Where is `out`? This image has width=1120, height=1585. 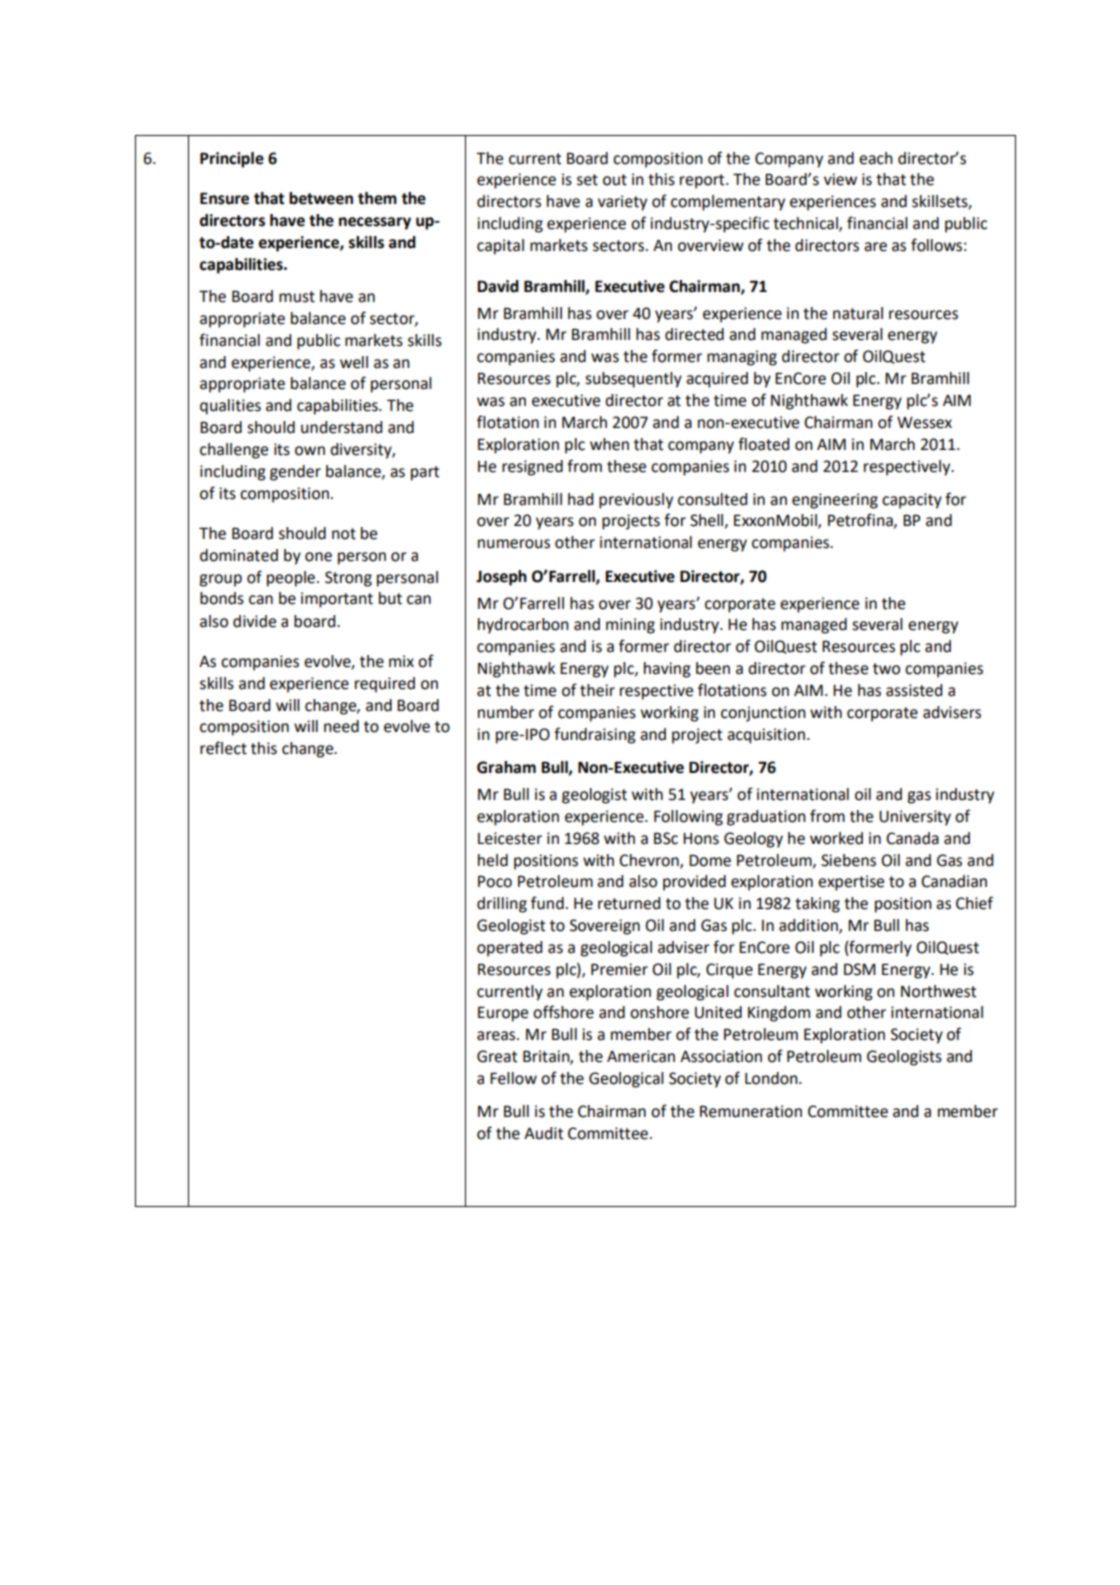
out is located at coordinates (615, 180).
